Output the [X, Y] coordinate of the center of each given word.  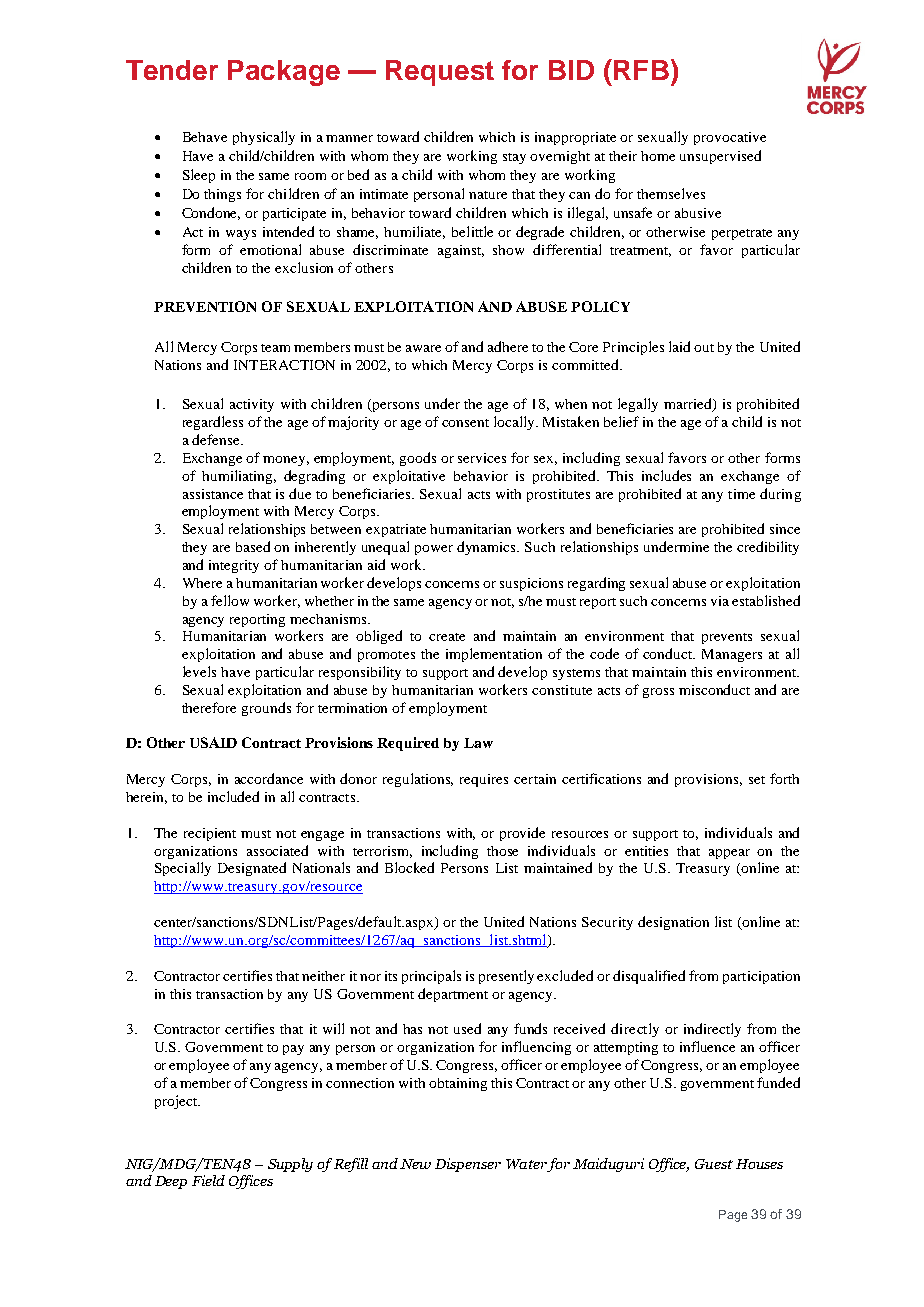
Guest [714, 1164]
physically [264, 138]
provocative [730, 138]
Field [208, 1180]
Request [440, 73]
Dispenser [468, 1165]
